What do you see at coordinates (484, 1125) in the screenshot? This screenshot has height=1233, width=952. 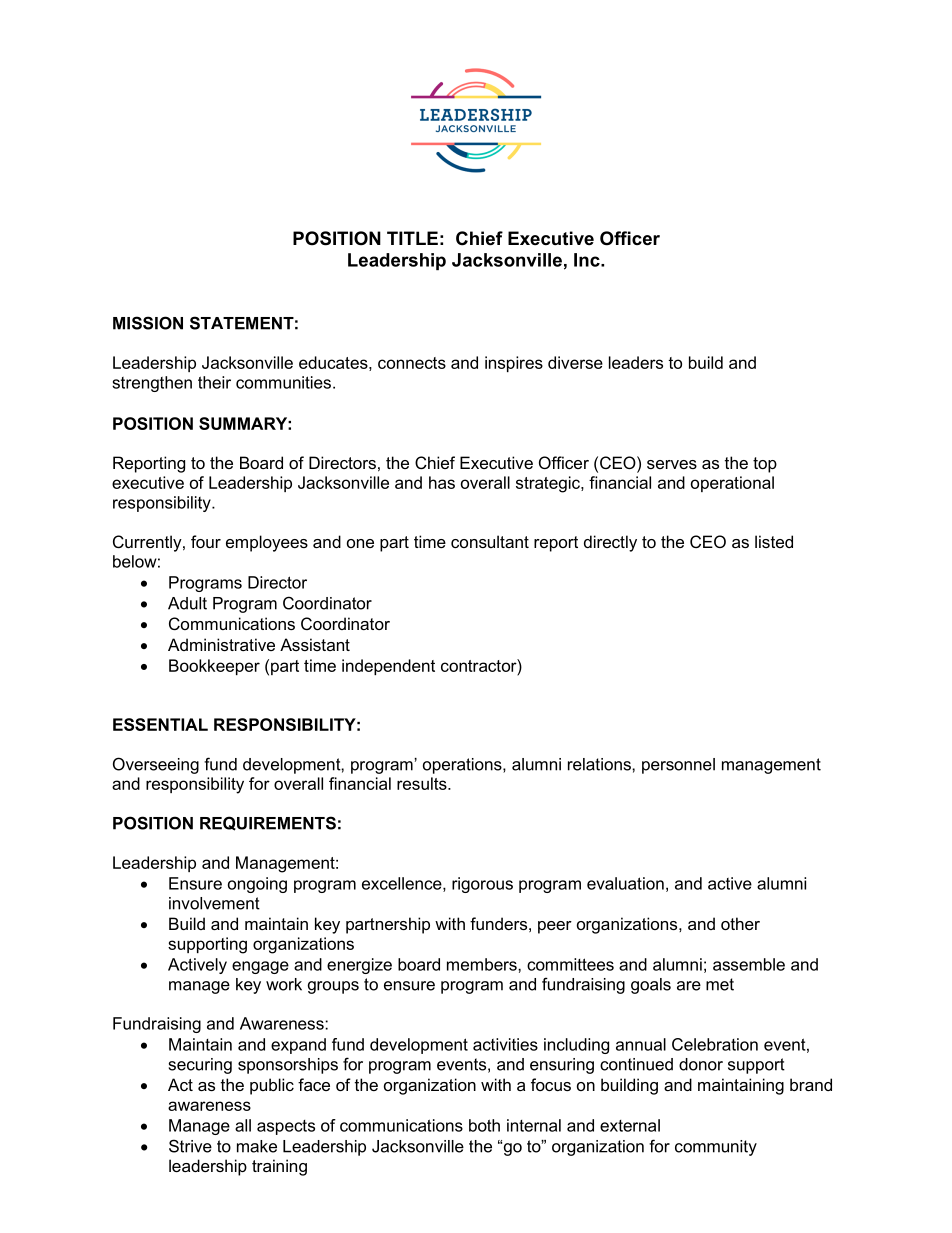 I see `both` at bounding box center [484, 1125].
